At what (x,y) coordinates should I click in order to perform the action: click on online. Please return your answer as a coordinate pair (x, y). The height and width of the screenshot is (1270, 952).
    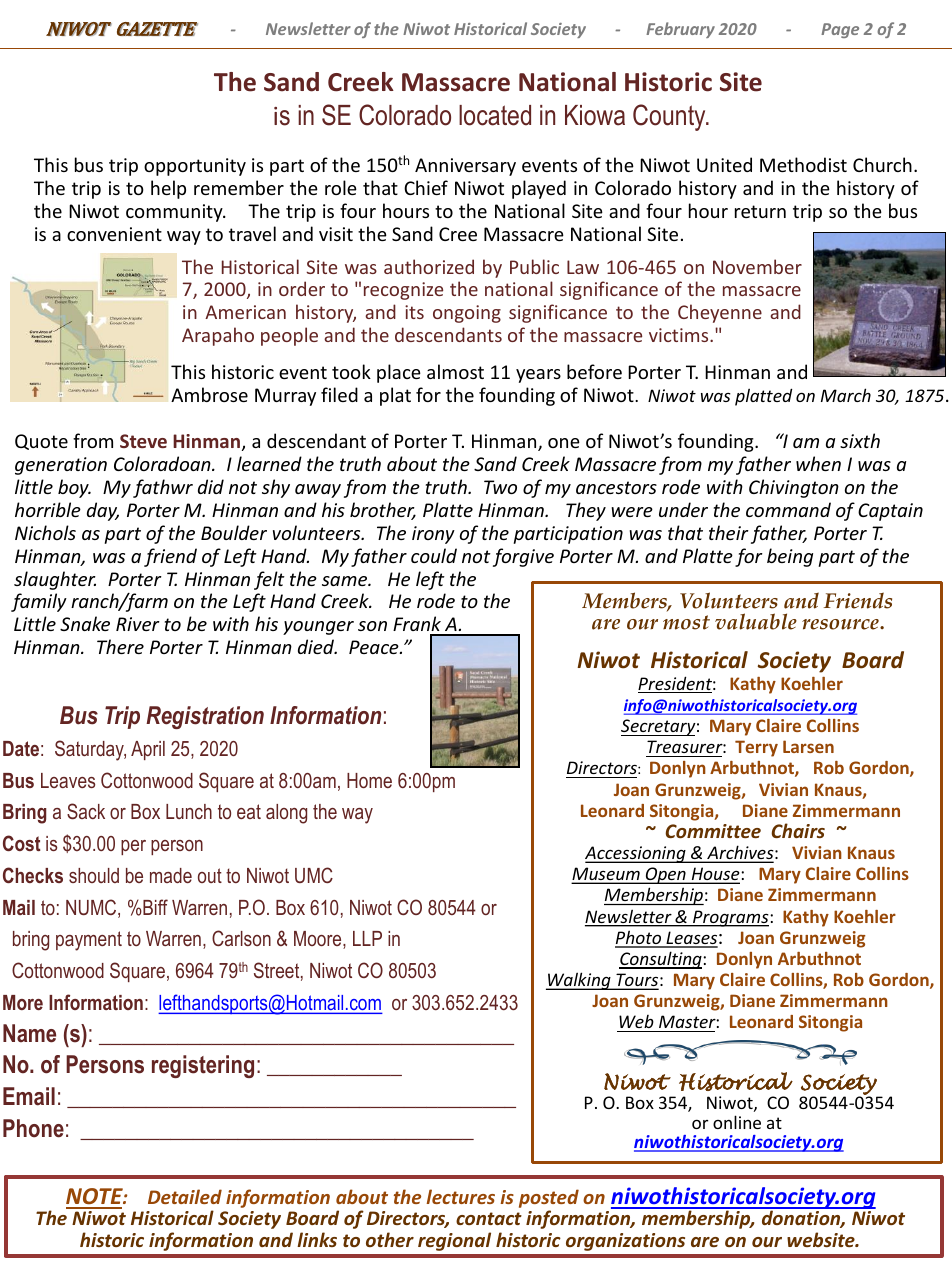
    Looking at the image, I should click on (737, 1122).
